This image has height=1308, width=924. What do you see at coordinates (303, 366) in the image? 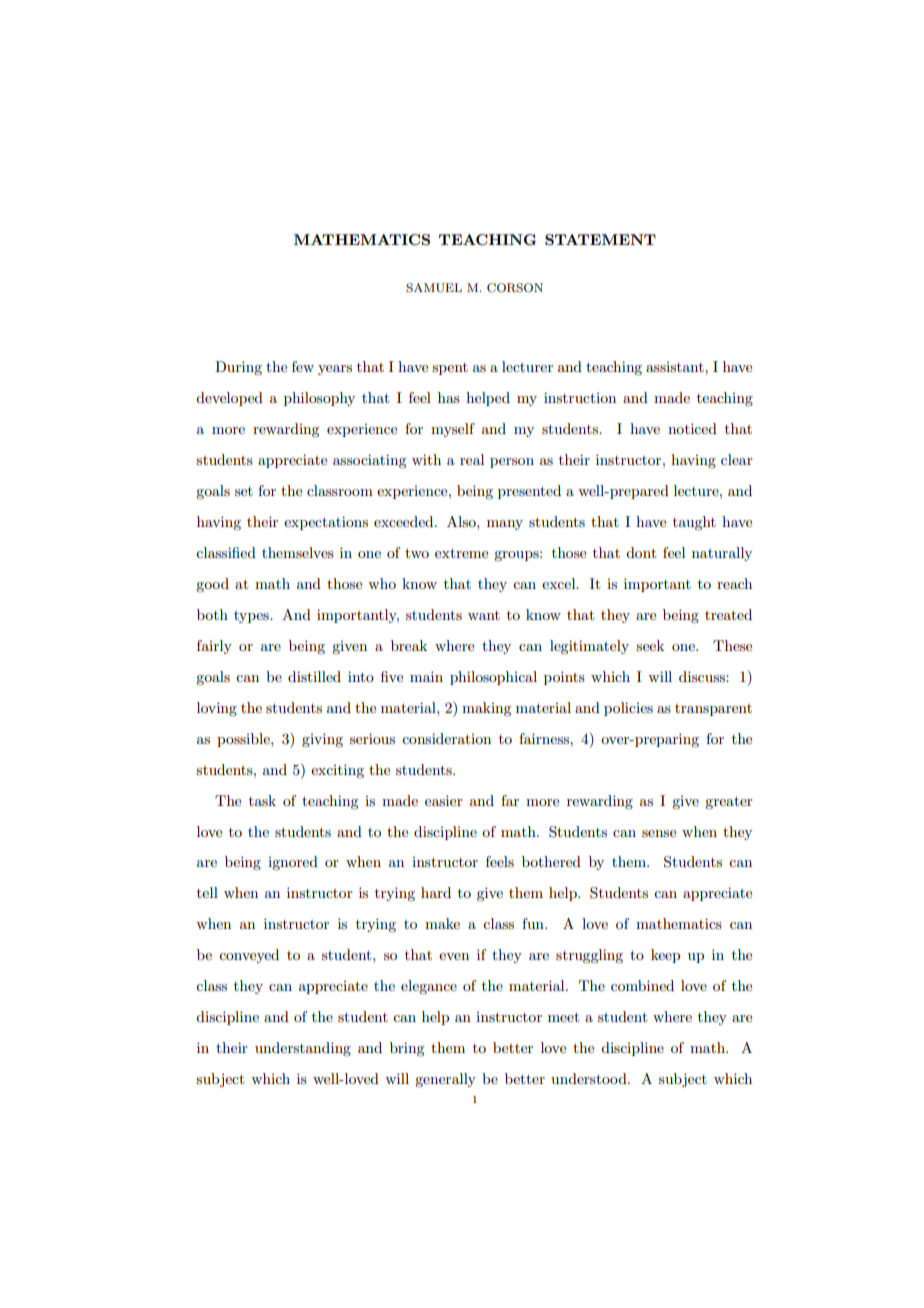
I see `few` at bounding box center [303, 366].
